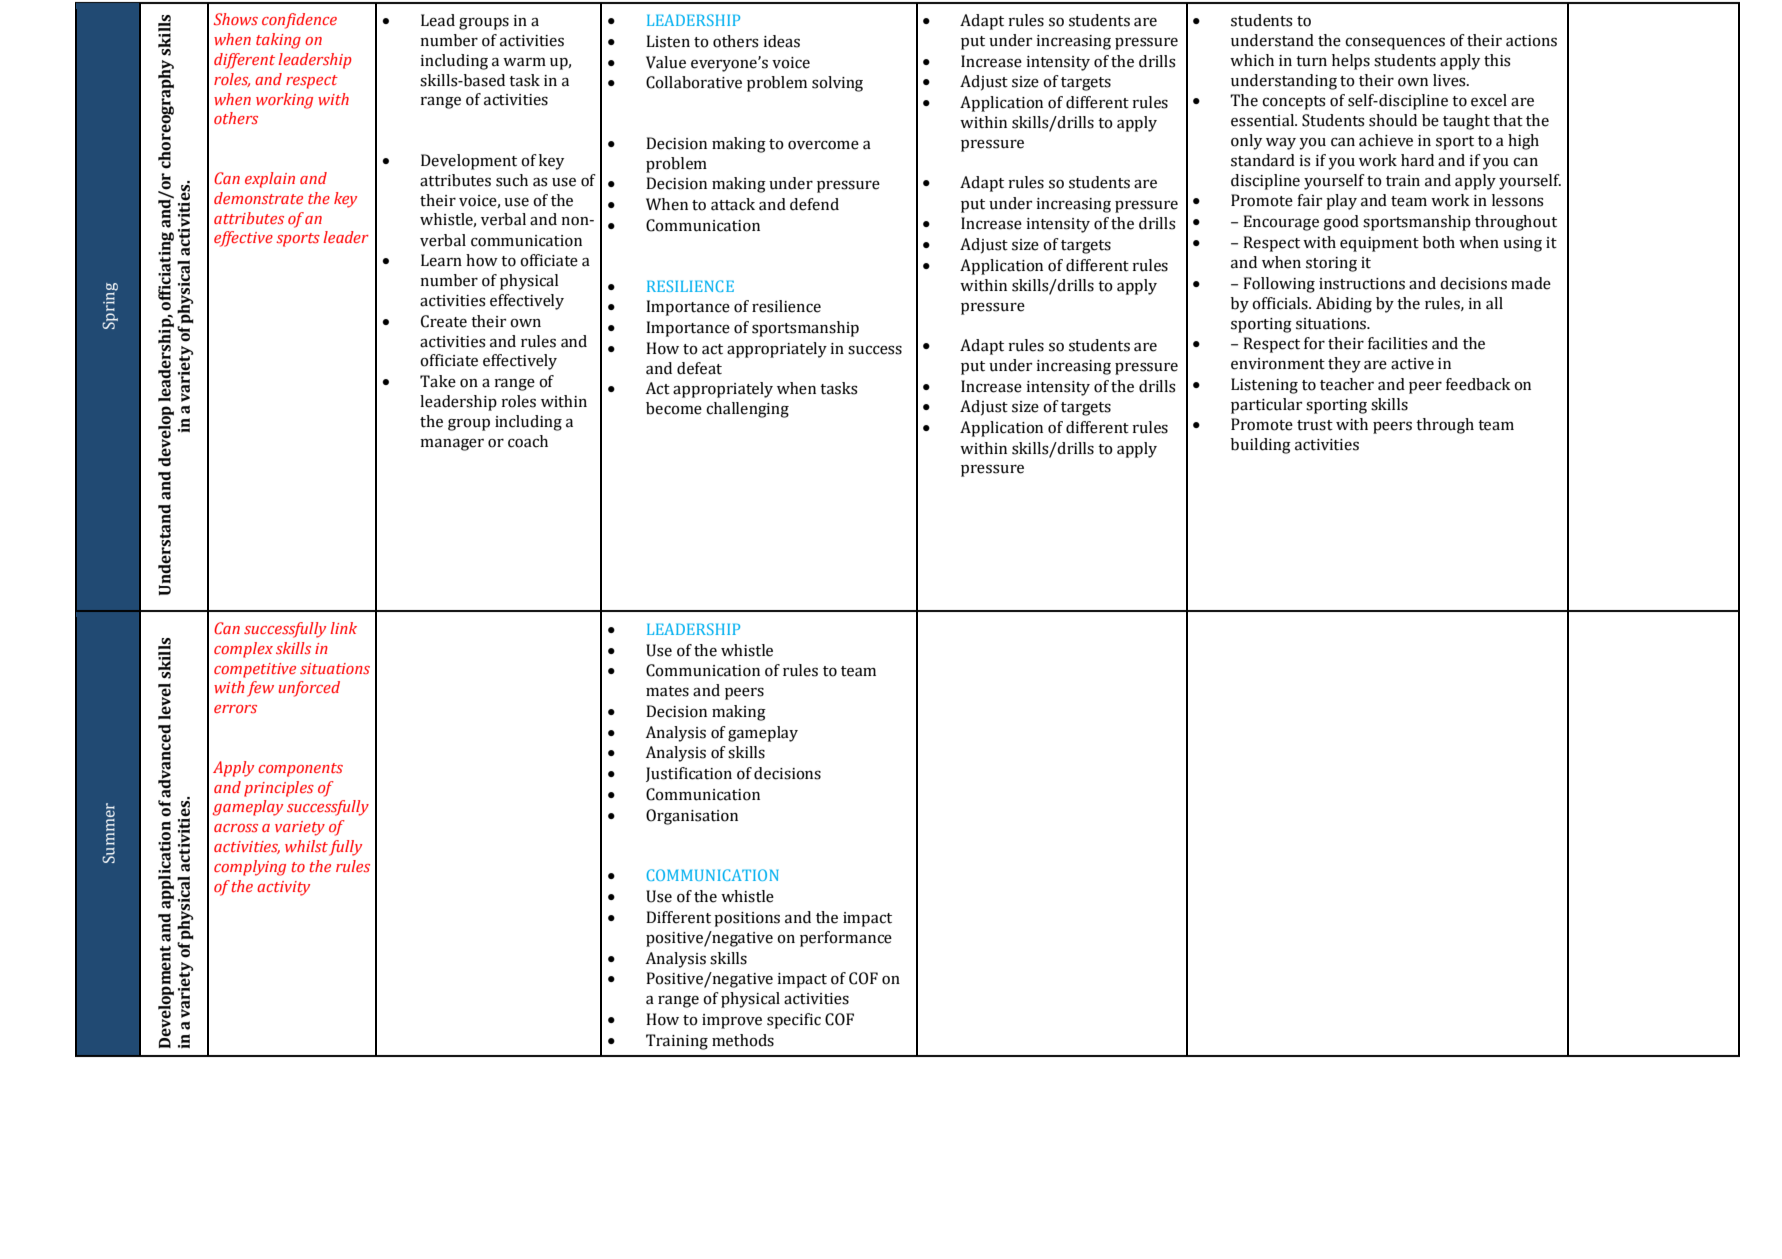 This screenshot has height=1259, width=1782. Describe the element at coordinates (278, 41) in the screenshot. I see `taking` at that location.
